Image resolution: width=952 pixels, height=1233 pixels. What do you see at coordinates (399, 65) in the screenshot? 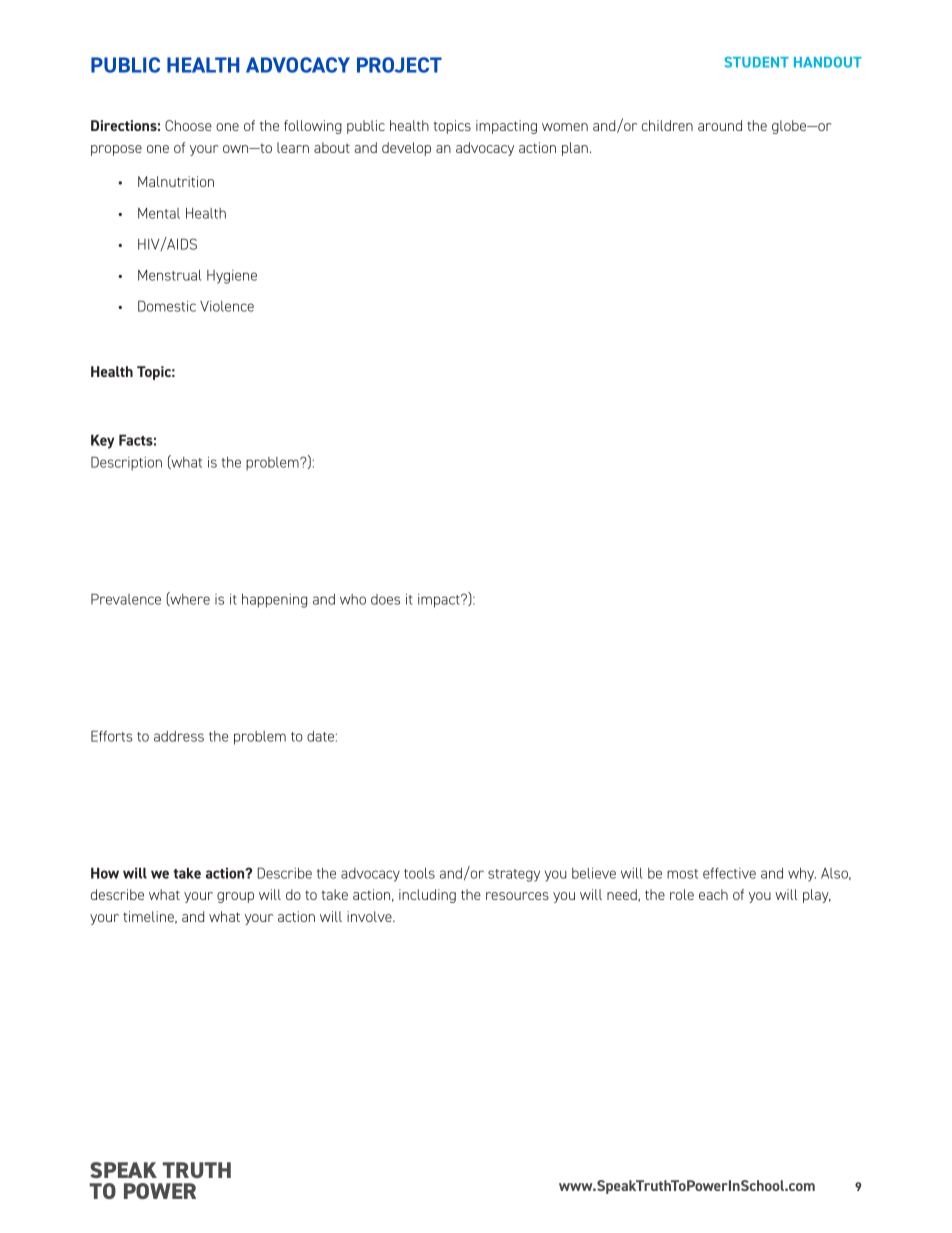
I see `PROJECT` at bounding box center [399, 65].
